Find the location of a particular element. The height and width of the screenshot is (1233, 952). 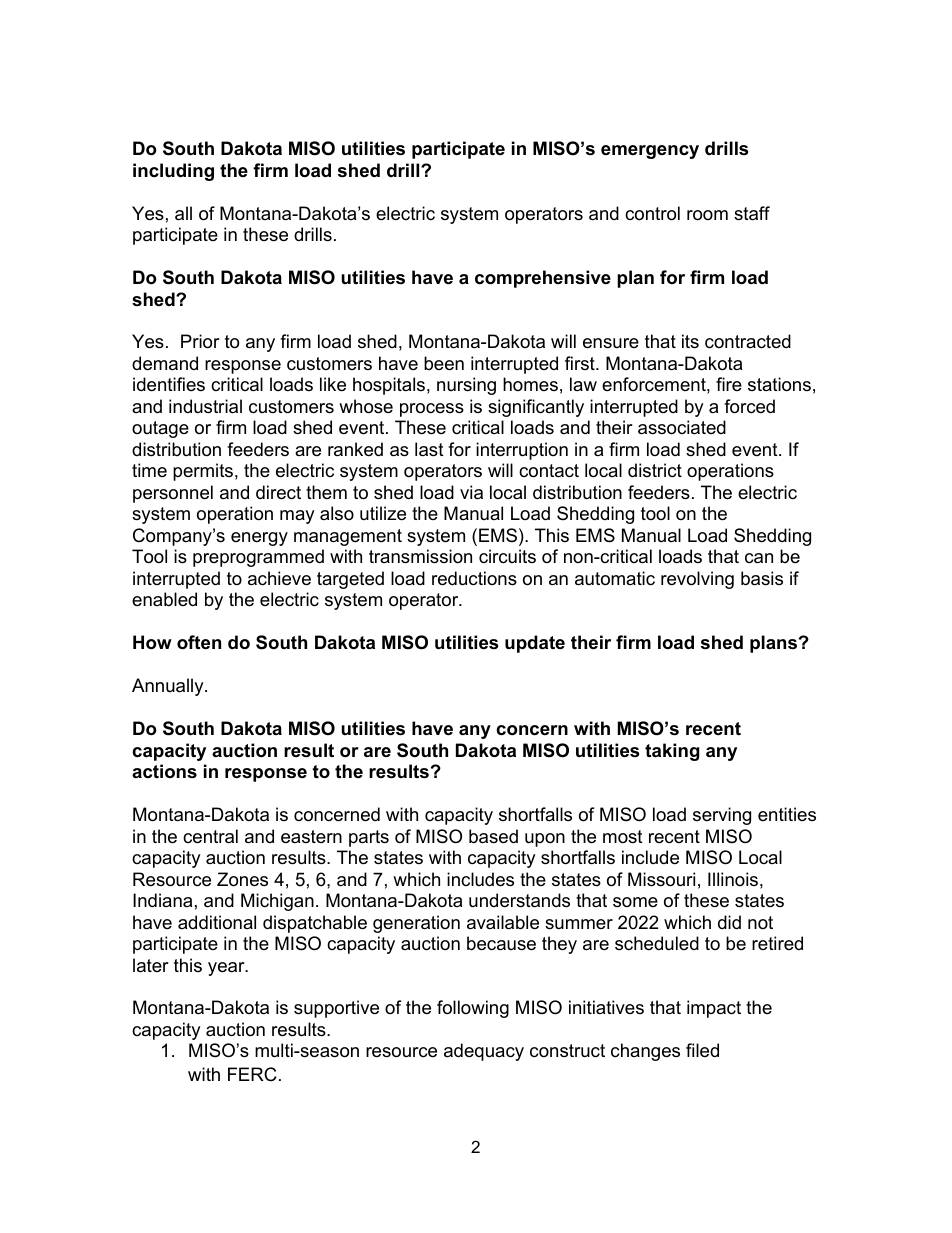

energy is located at coordinates (259, 539).
